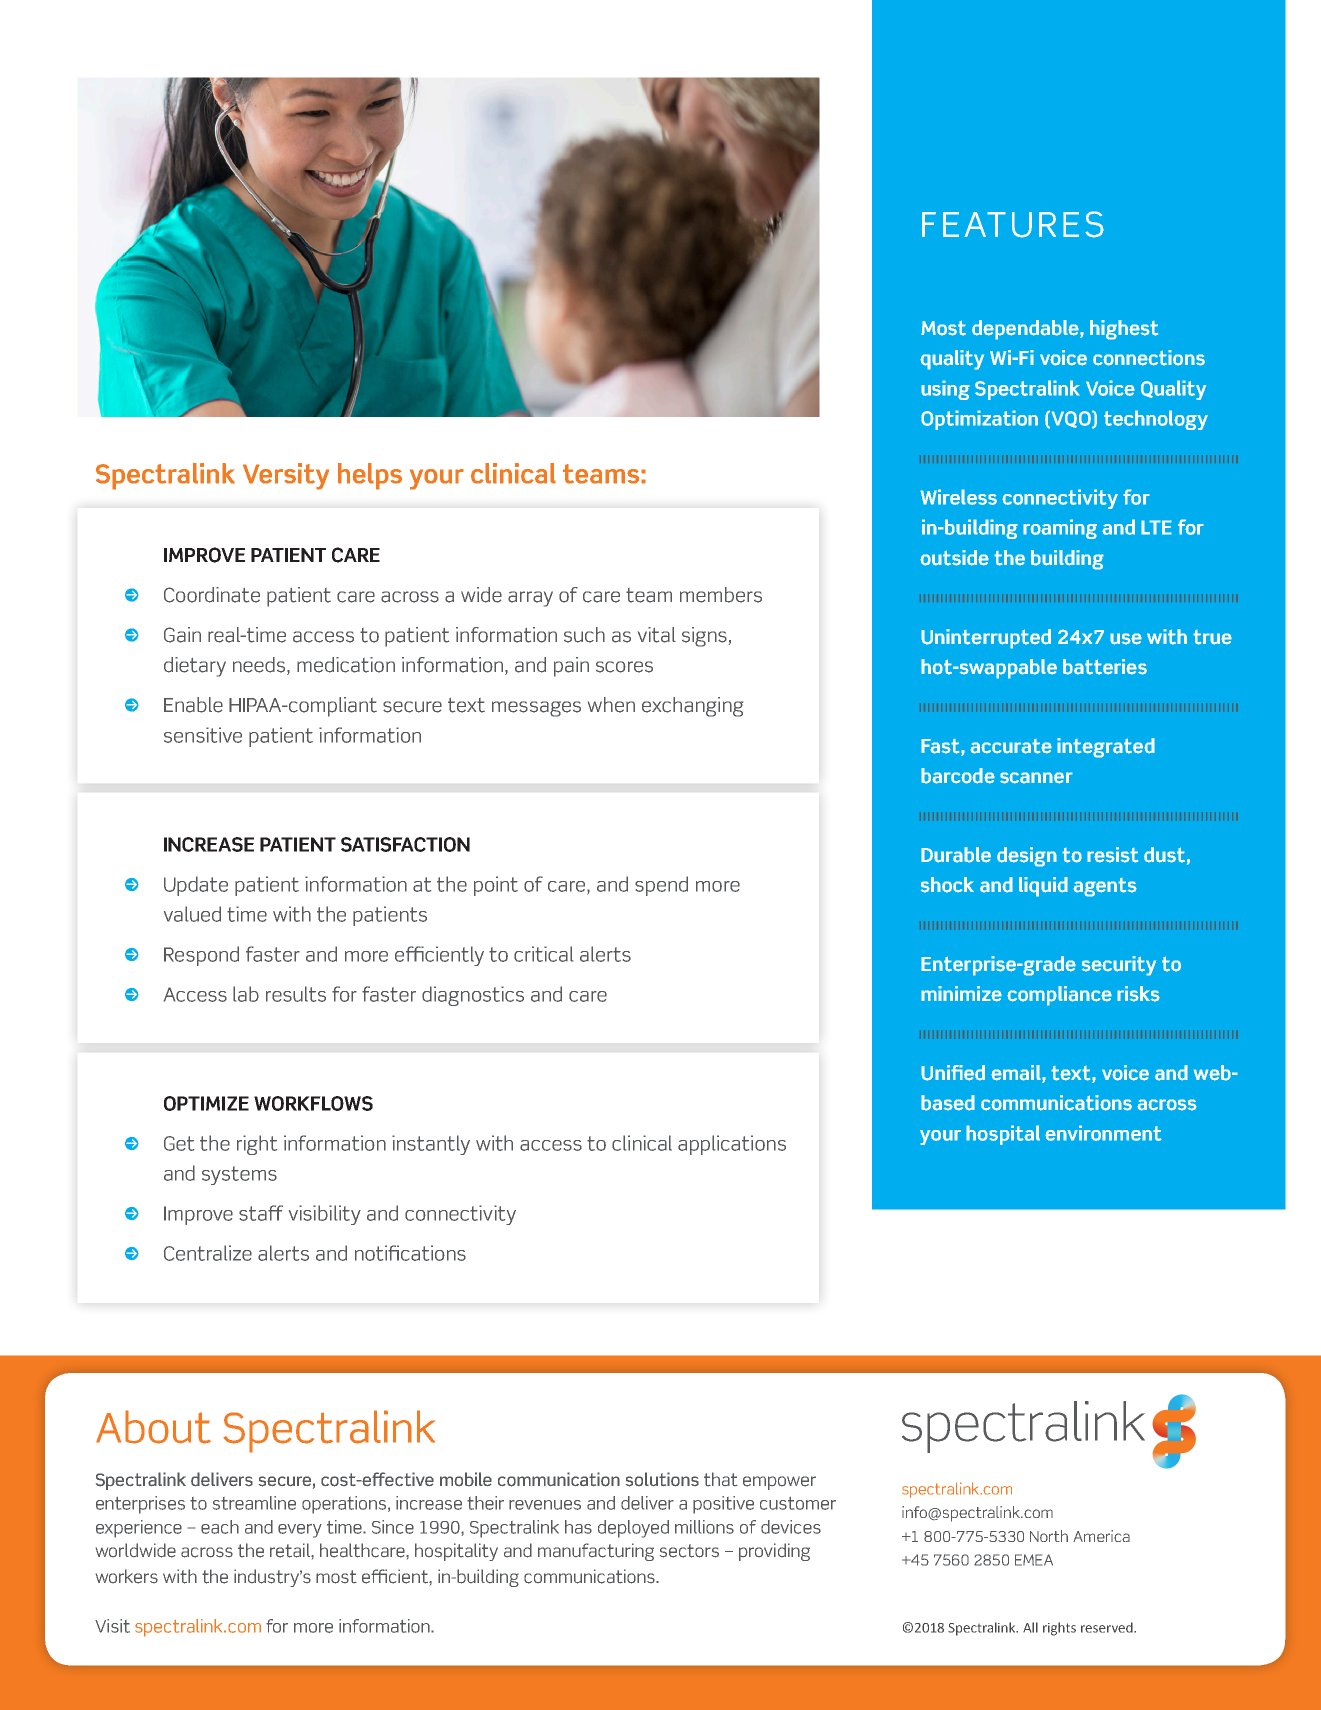 The image size is (1321, 1710). I want to click on sectors, so click(689, 1551).
